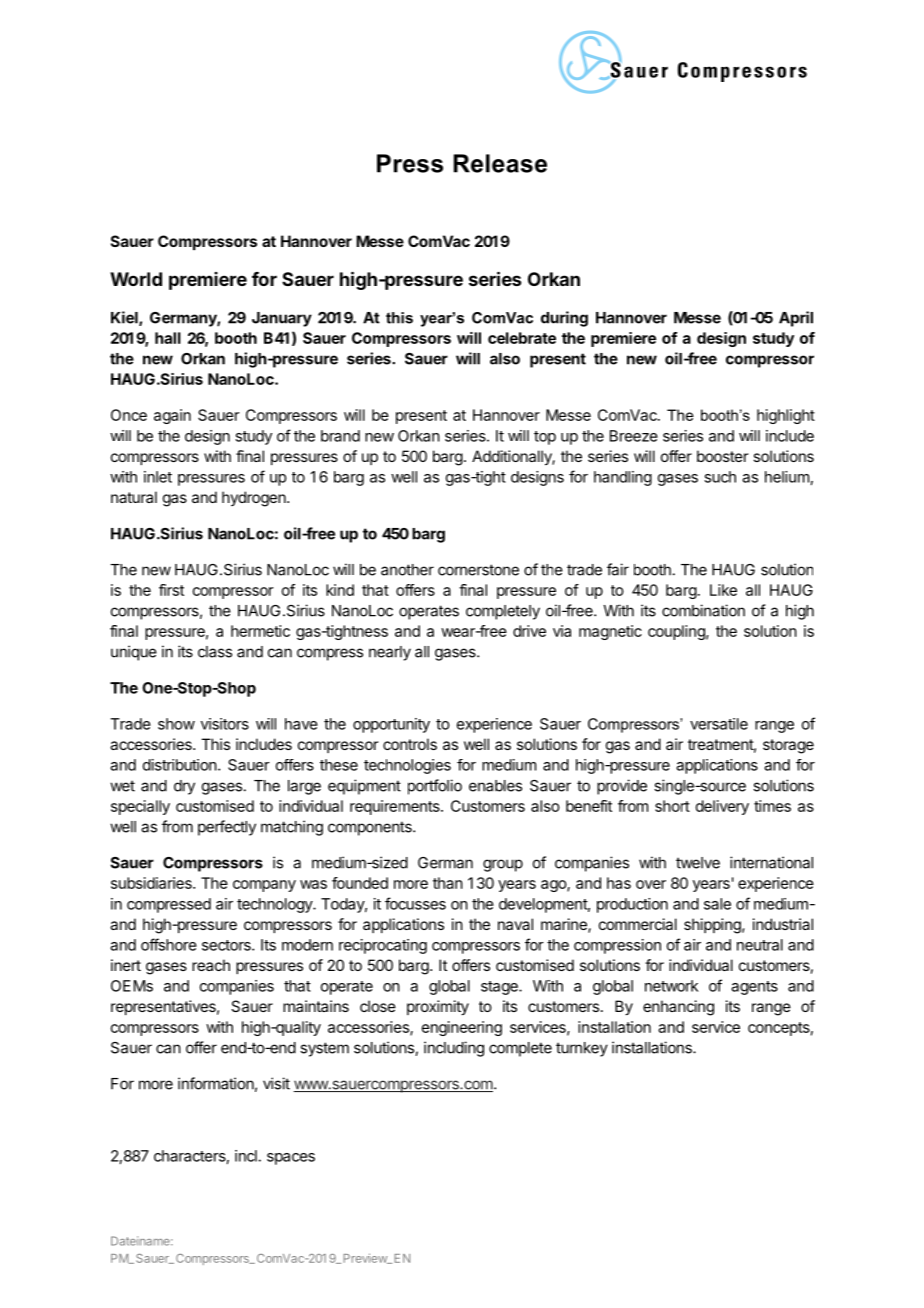 The image size is (924, 1308). What do you see at coordinates (340, 436) in the screenshot?
I see `brand` at bounding box center [340, 436].
